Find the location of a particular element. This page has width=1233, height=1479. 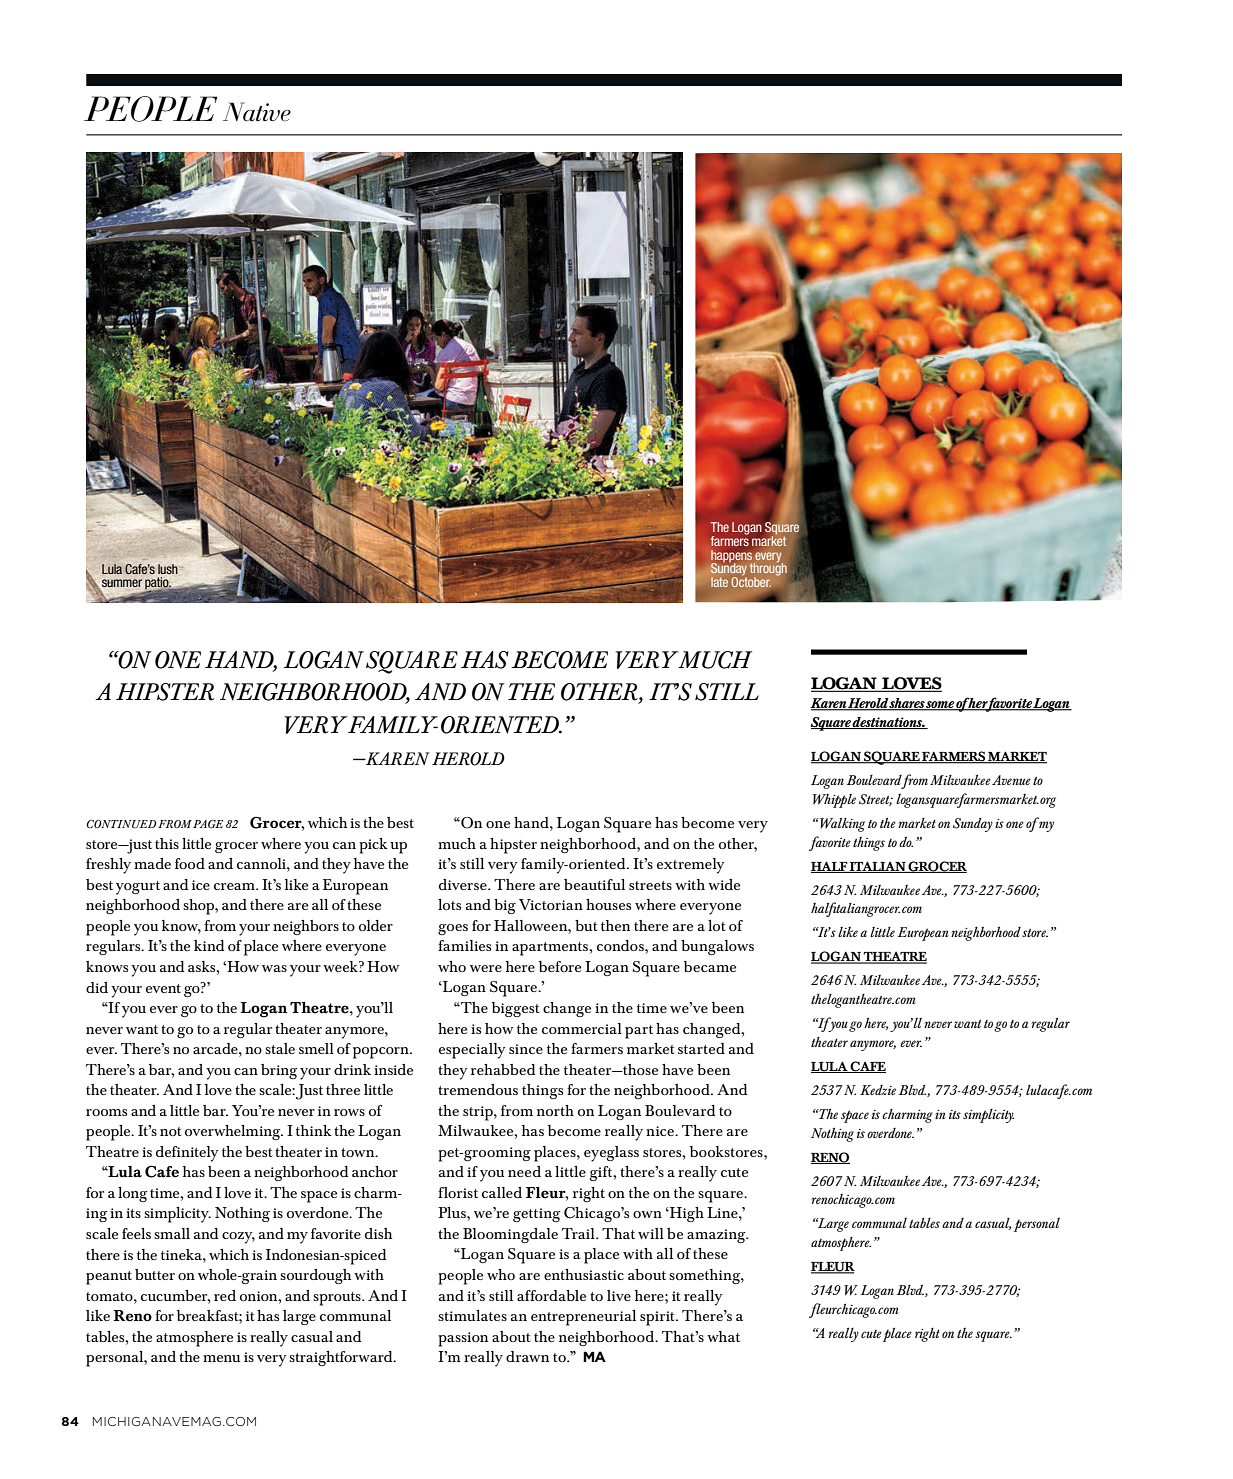

entrepreneurial is located at coordinates (583, 1318).
